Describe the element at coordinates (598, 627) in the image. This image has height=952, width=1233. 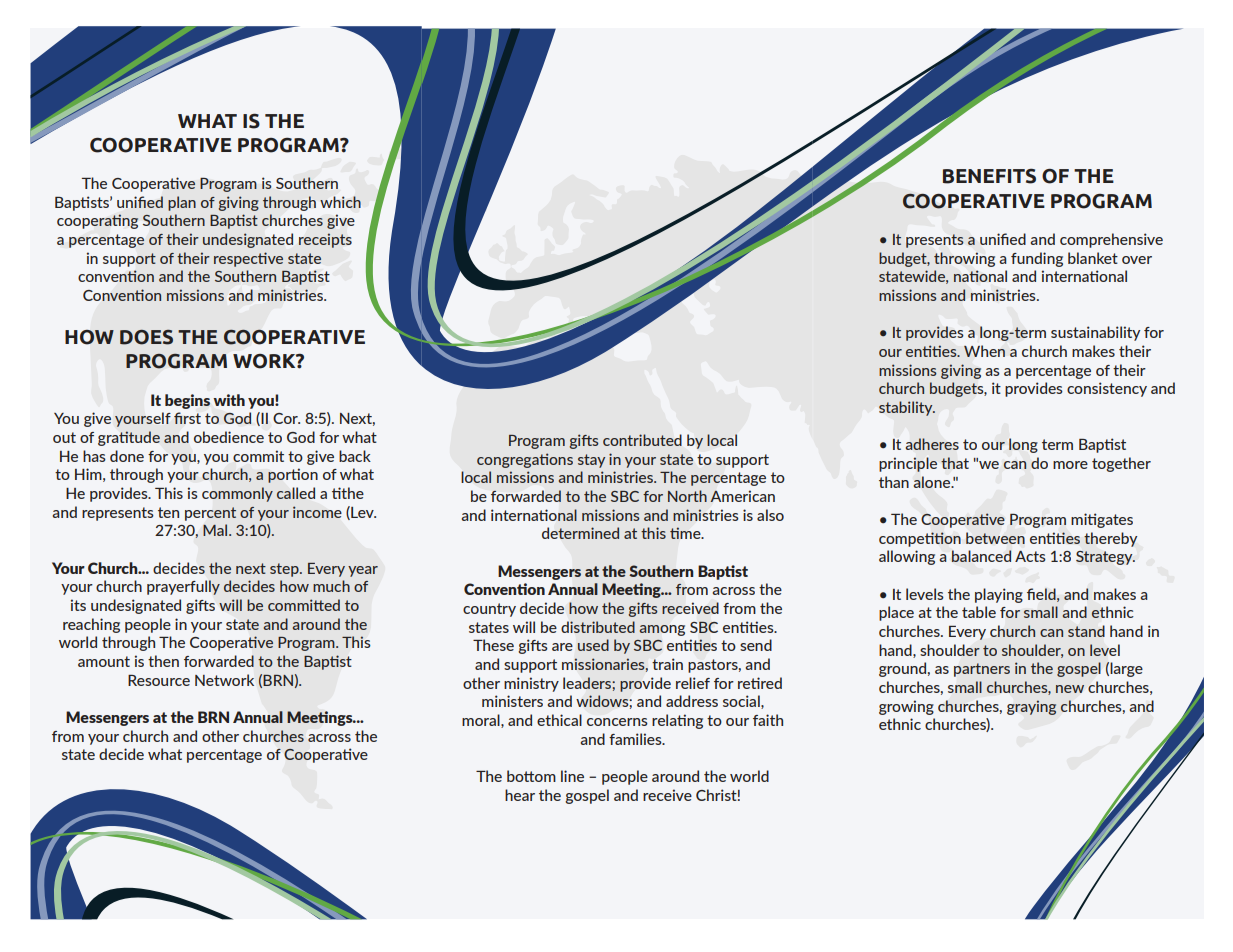
I see `distributed` at that location.
